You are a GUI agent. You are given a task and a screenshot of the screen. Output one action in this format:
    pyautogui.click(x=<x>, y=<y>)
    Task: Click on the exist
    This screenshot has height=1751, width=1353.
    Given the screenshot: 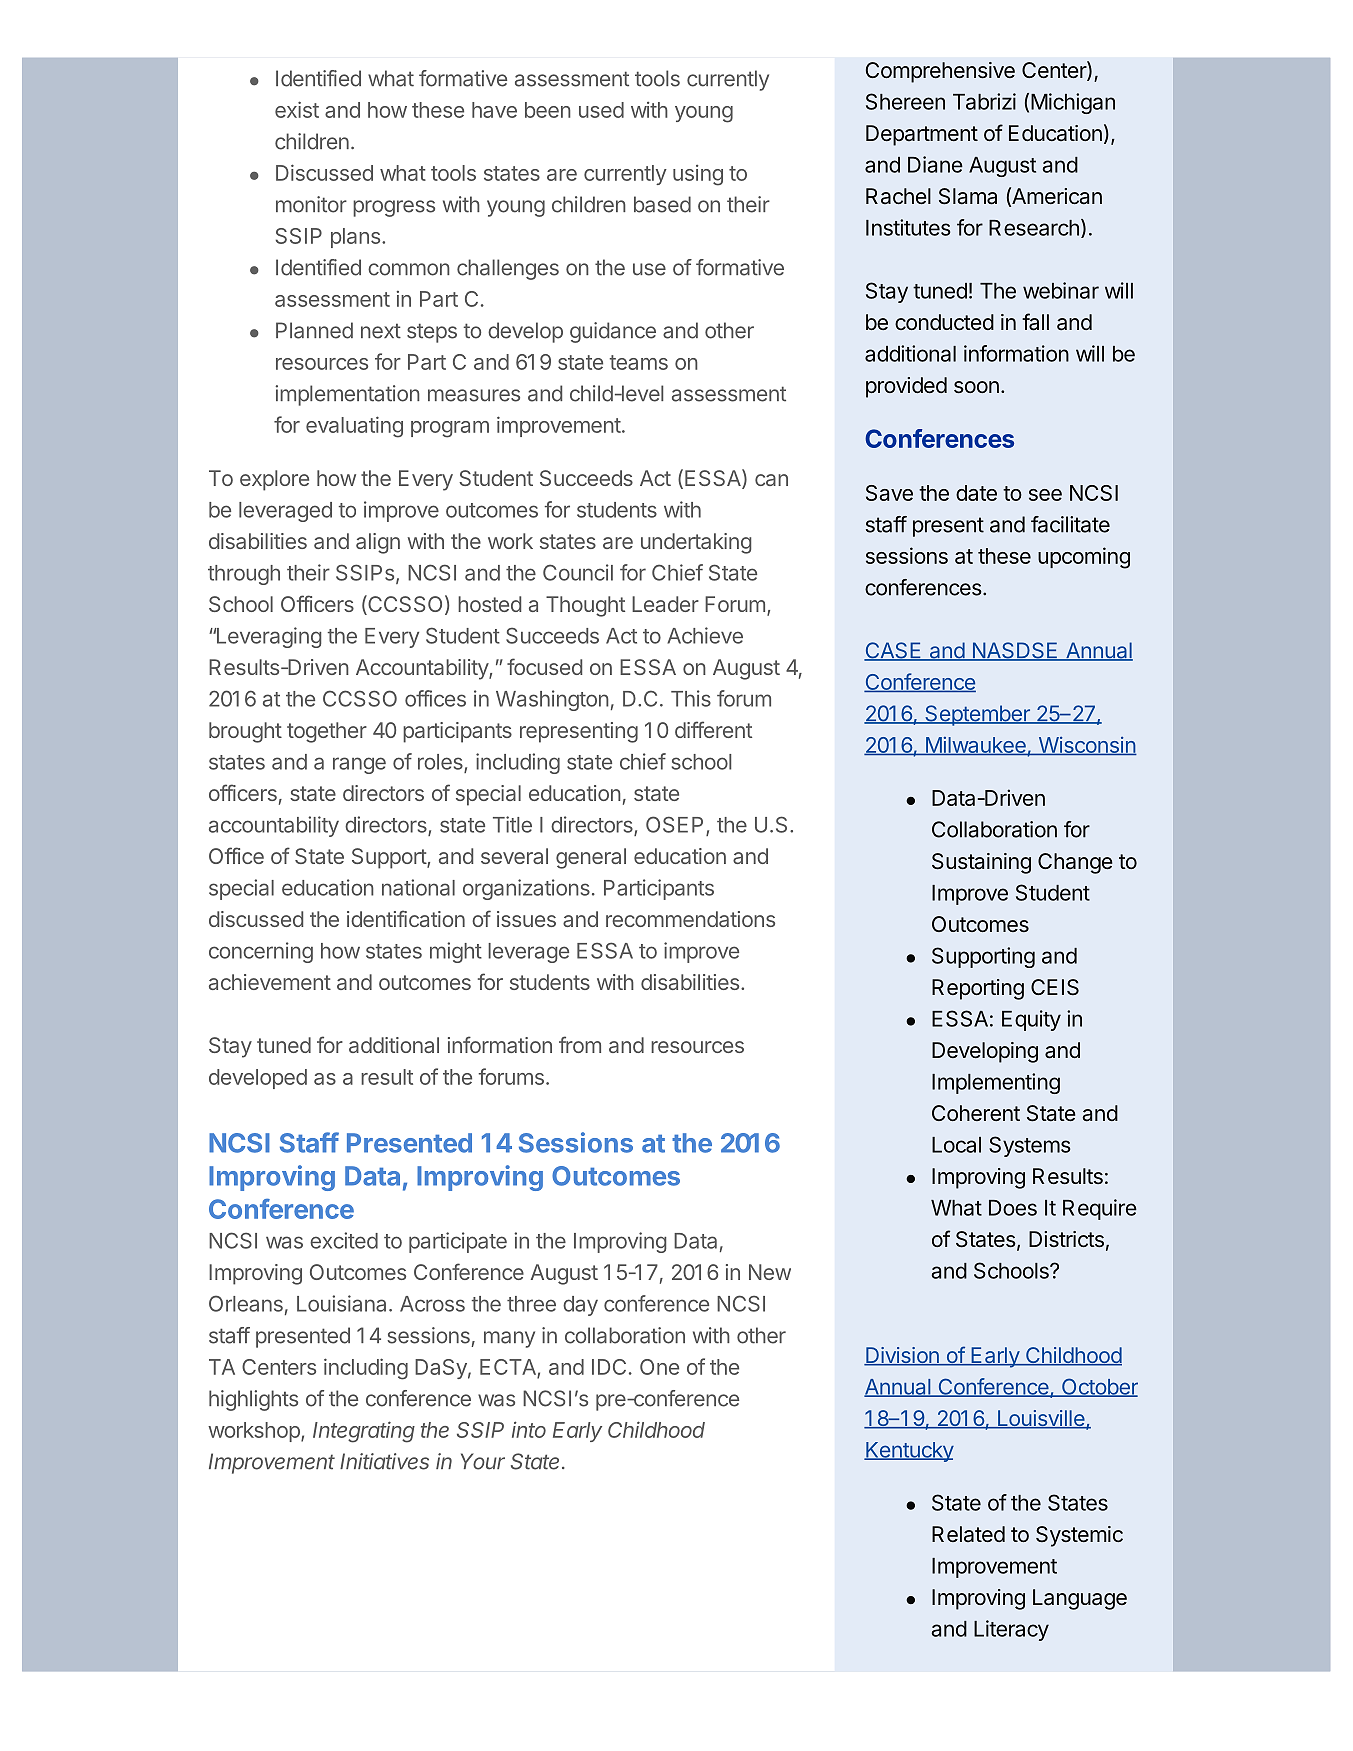 What is the action you would take?
    pyautogui.click(x=297, y=109)
